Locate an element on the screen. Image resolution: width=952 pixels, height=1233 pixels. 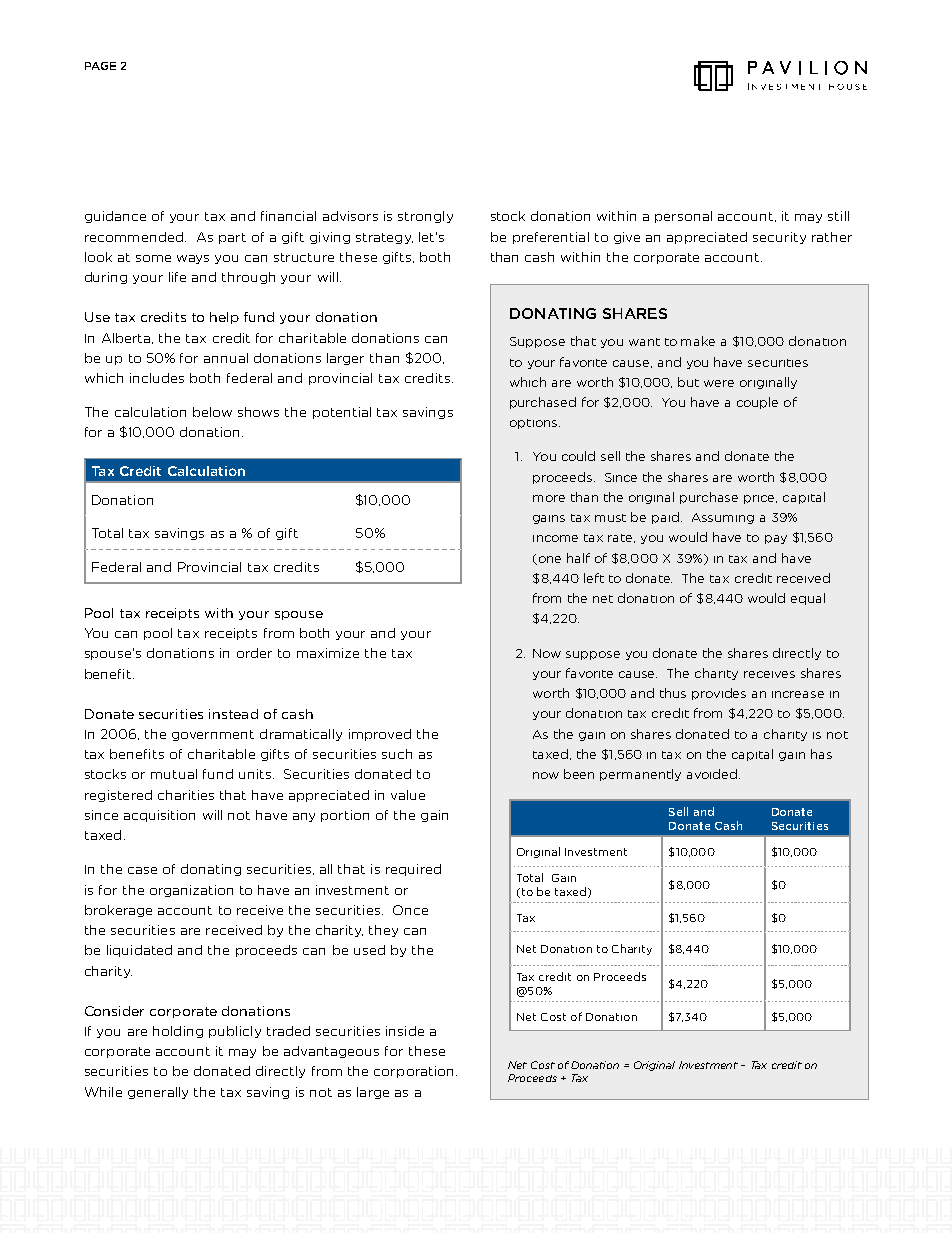
holding is located at coordinates (178, 1032).
